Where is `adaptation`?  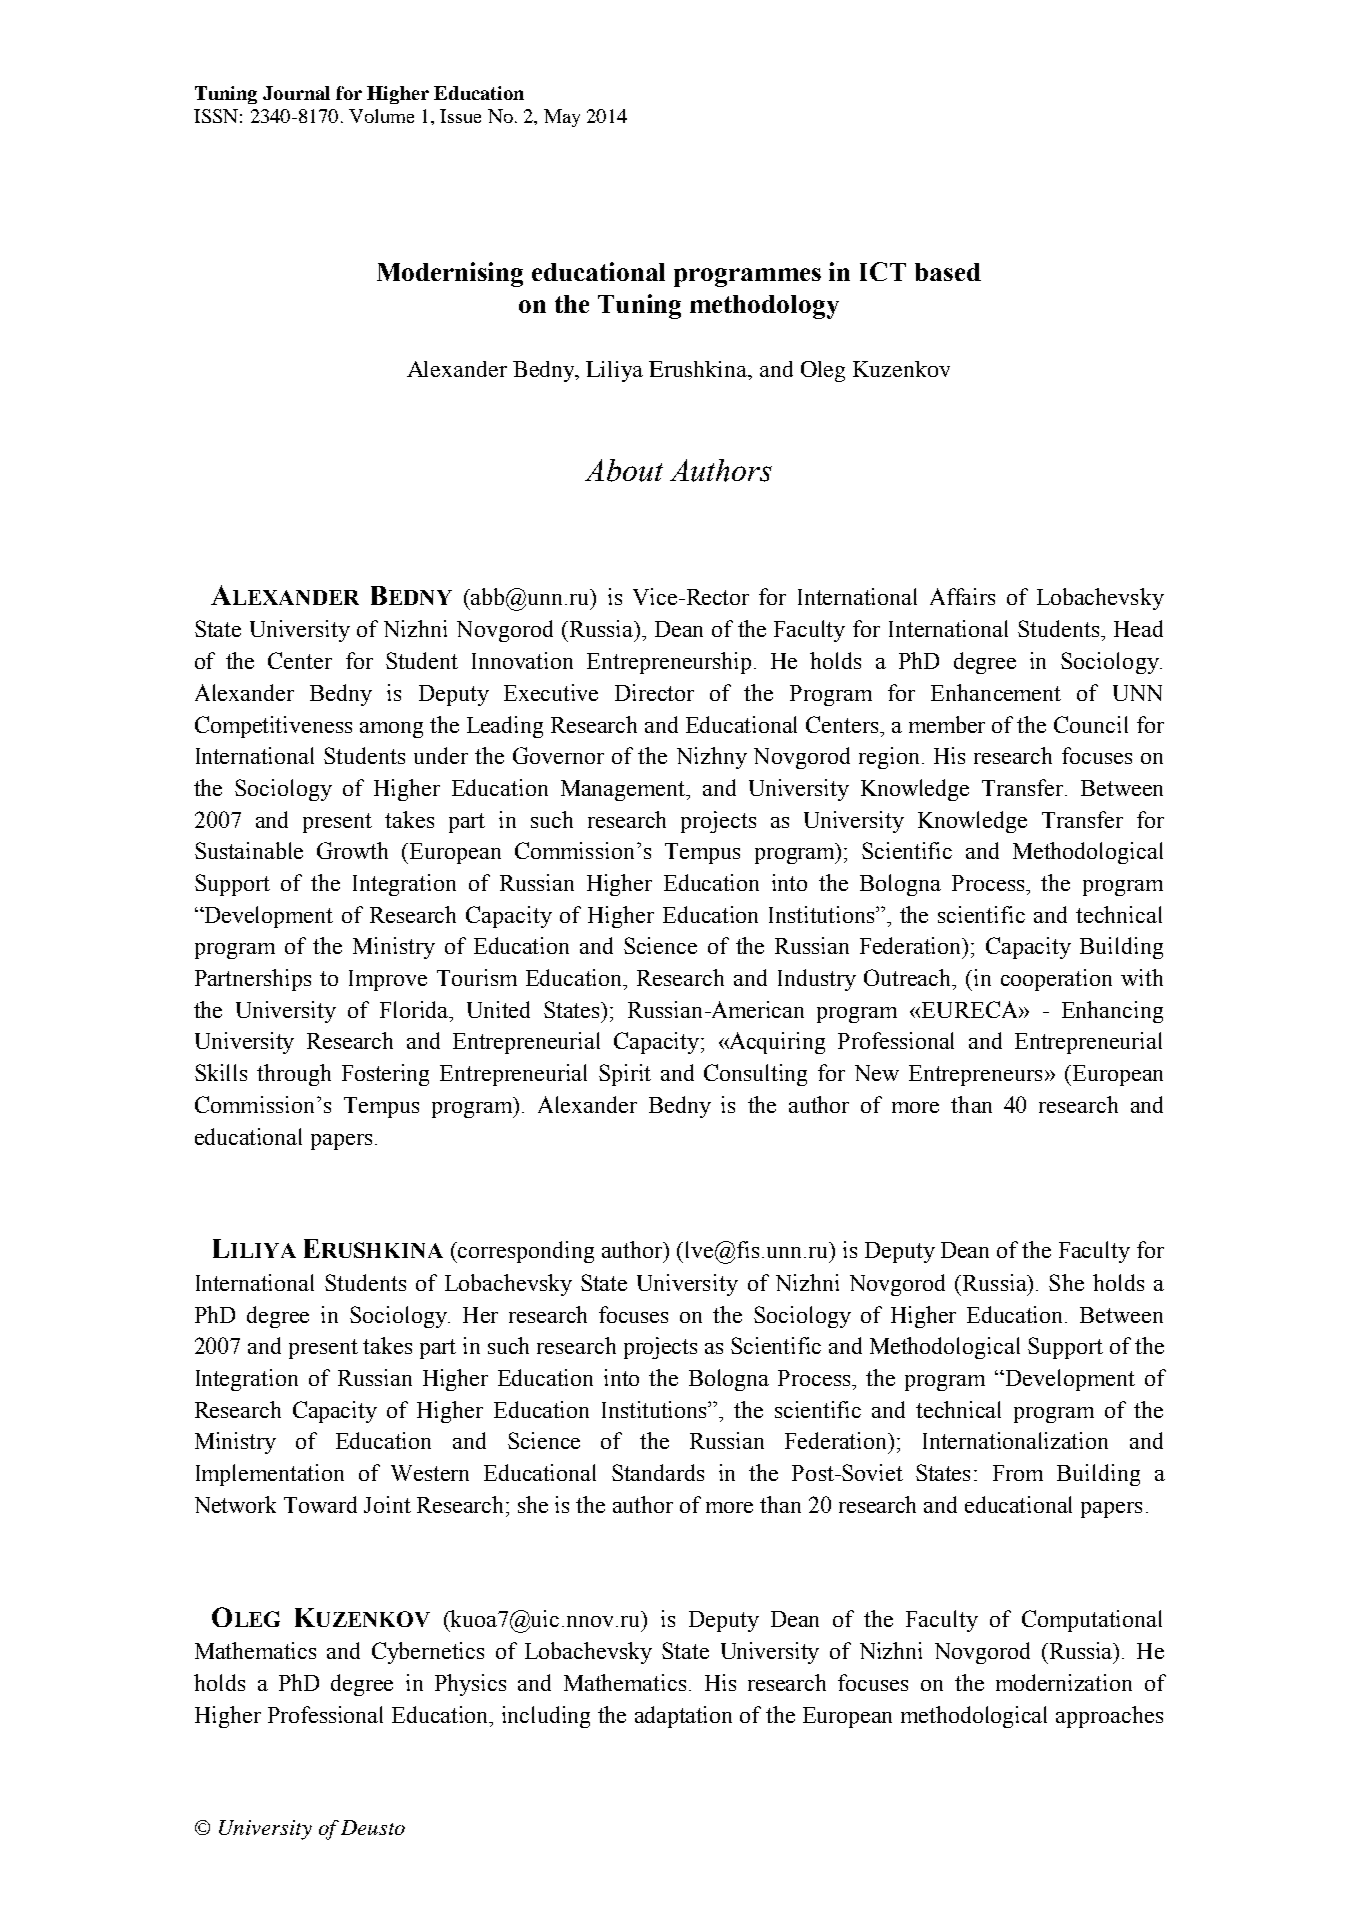
adaptation is located at coordinates (683, 1717).
